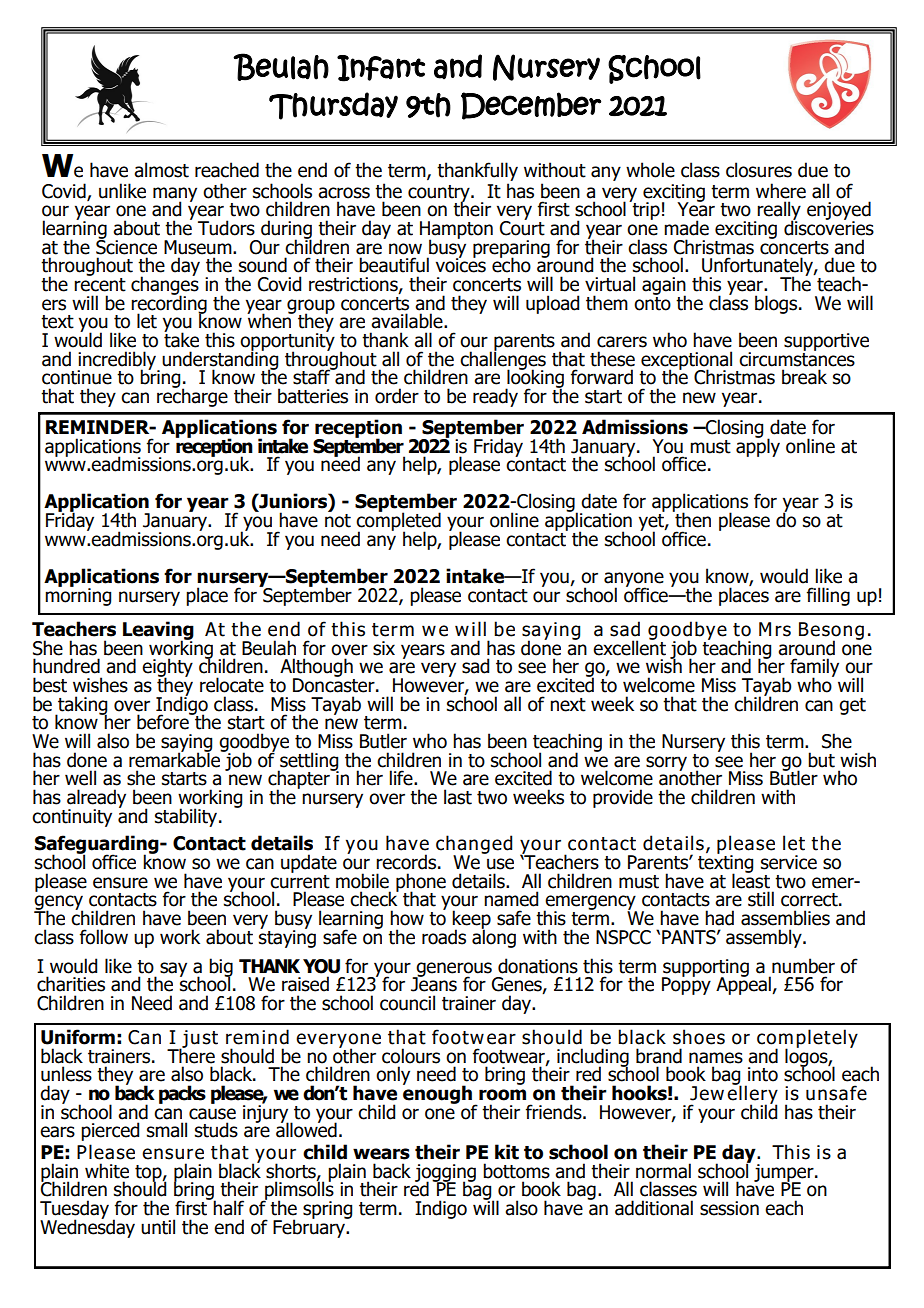  Describe the element at coordinates (158, 1227) in the screenshot. I see `until` at that location.
